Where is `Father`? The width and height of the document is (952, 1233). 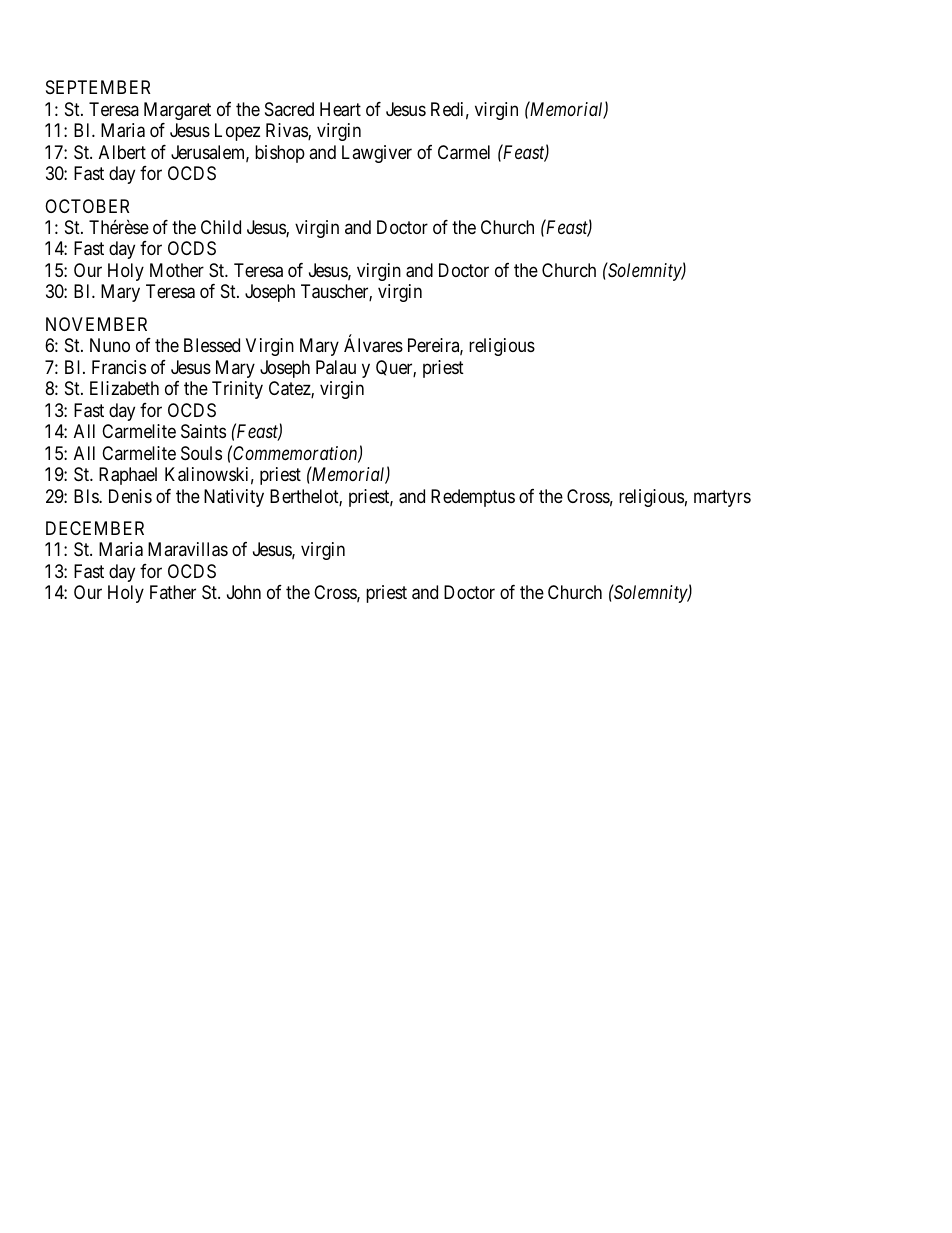 Father is located at coordinates (173, 592).
